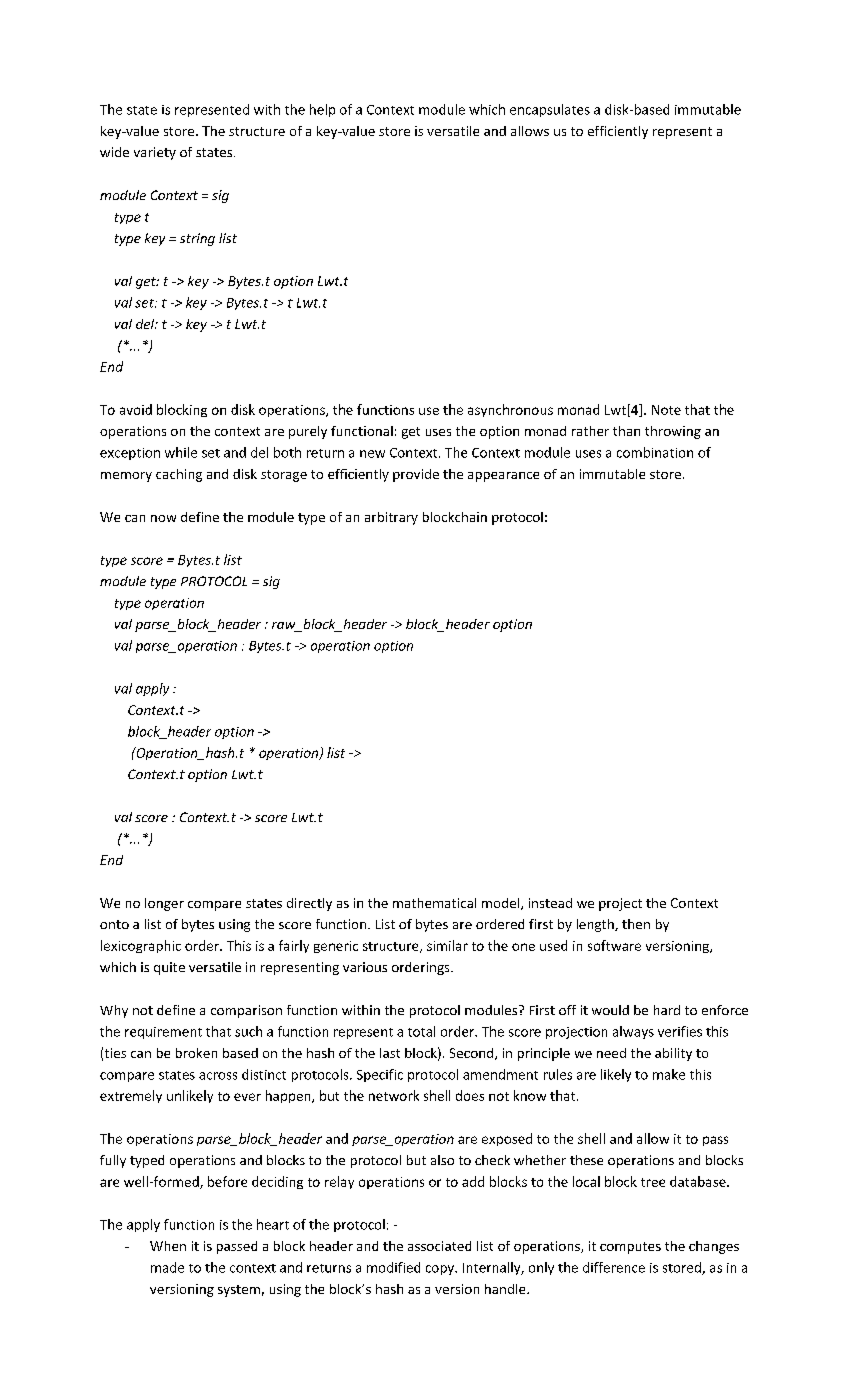 This document has height=1400, width=849. I want to click on longer, so click(164, 904).
